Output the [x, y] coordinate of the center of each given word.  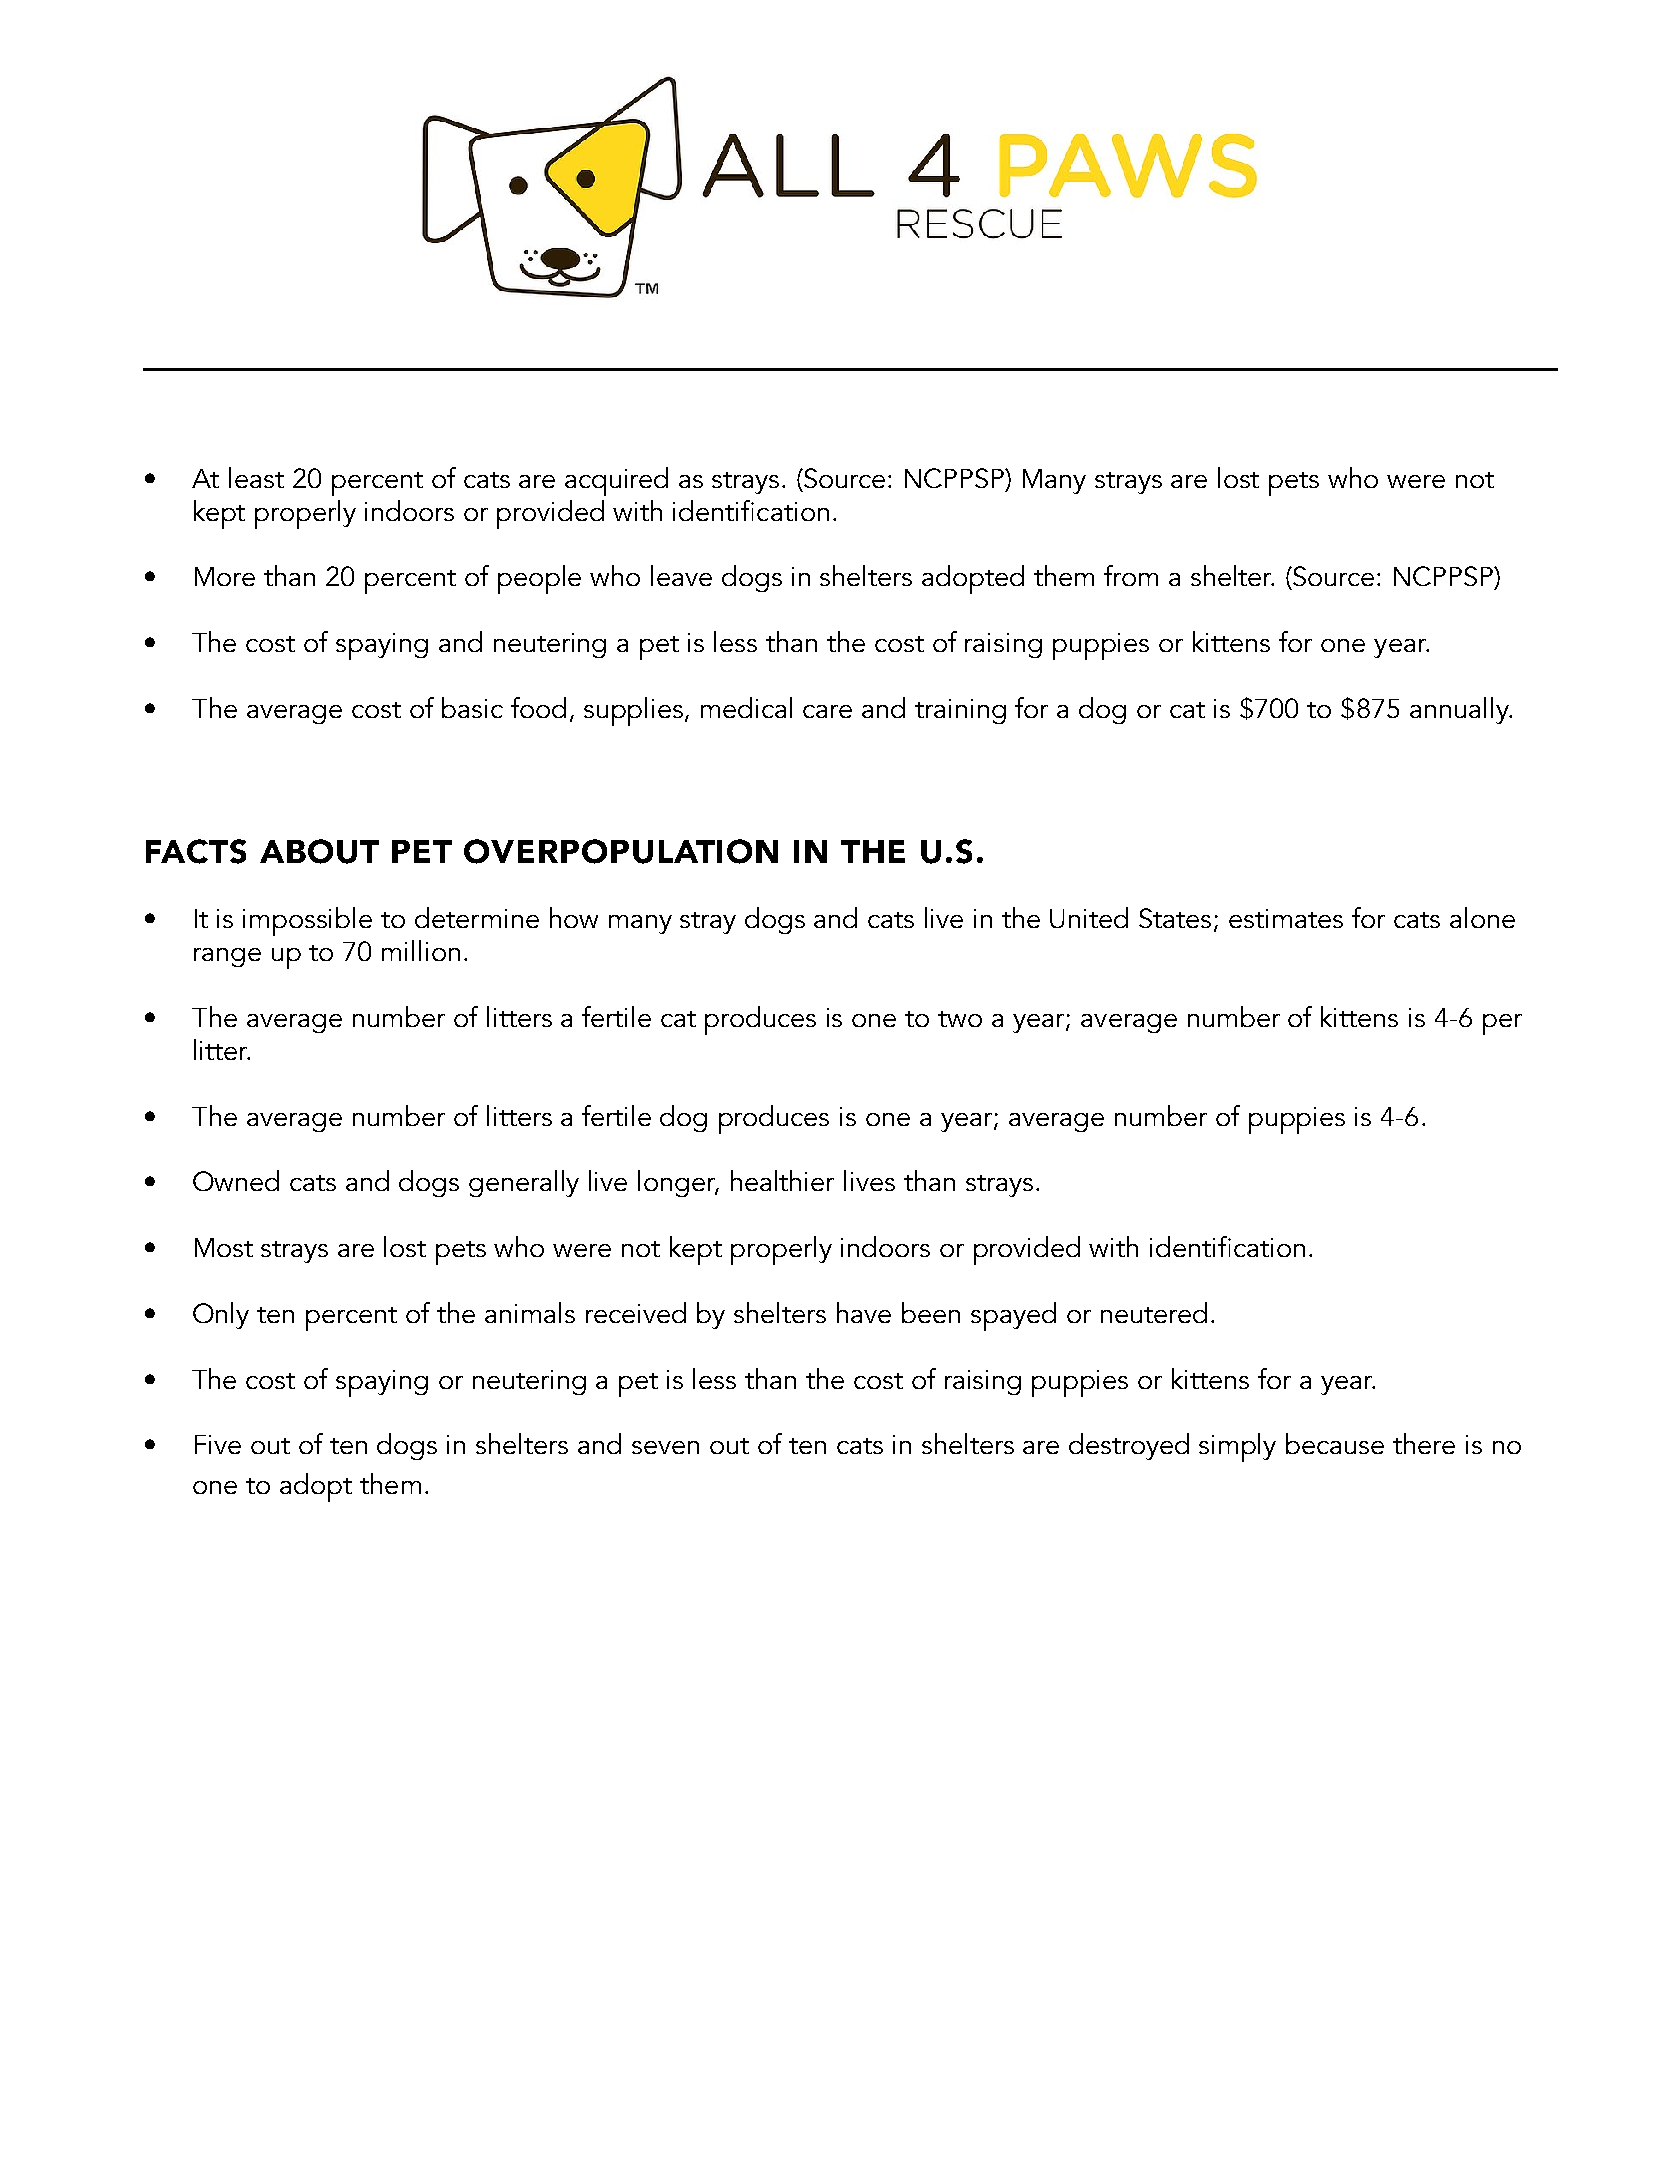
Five [218, 1444]
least [256, 477]
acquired [616, 481]
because [1335, 1443]
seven [665, 1447]
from [1131, 575]
